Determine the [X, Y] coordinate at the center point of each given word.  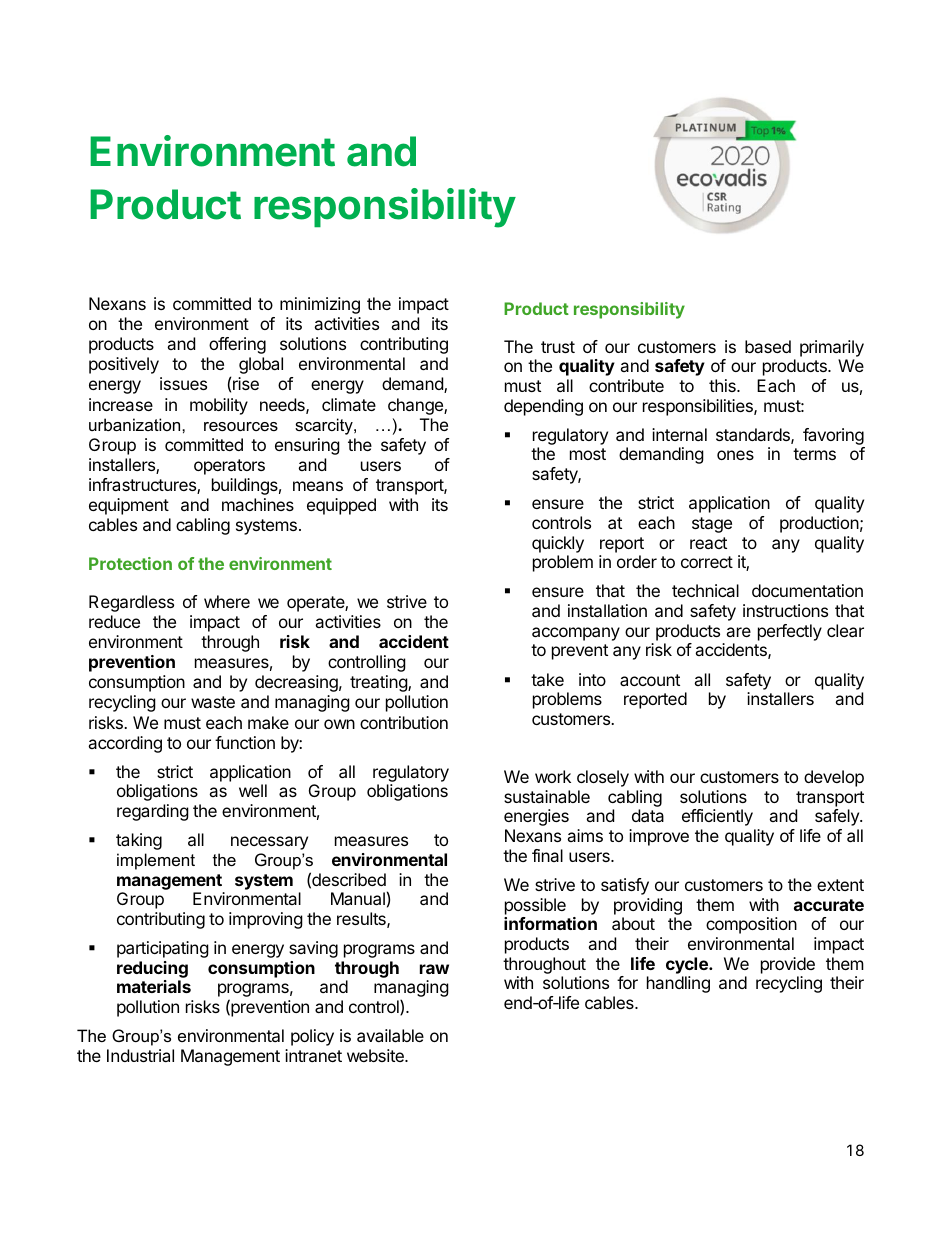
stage [712, 525]
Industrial [140, 1055]
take [547, 679]
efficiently [717, 817]
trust [558, 347]
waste [213, 702]
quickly [558, 544]
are [738, 632]
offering [237, 345]
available [390, 1035]
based [768, 346]
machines [258, 504]
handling [678, 984]
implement [156, 861]
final [547, 855]
